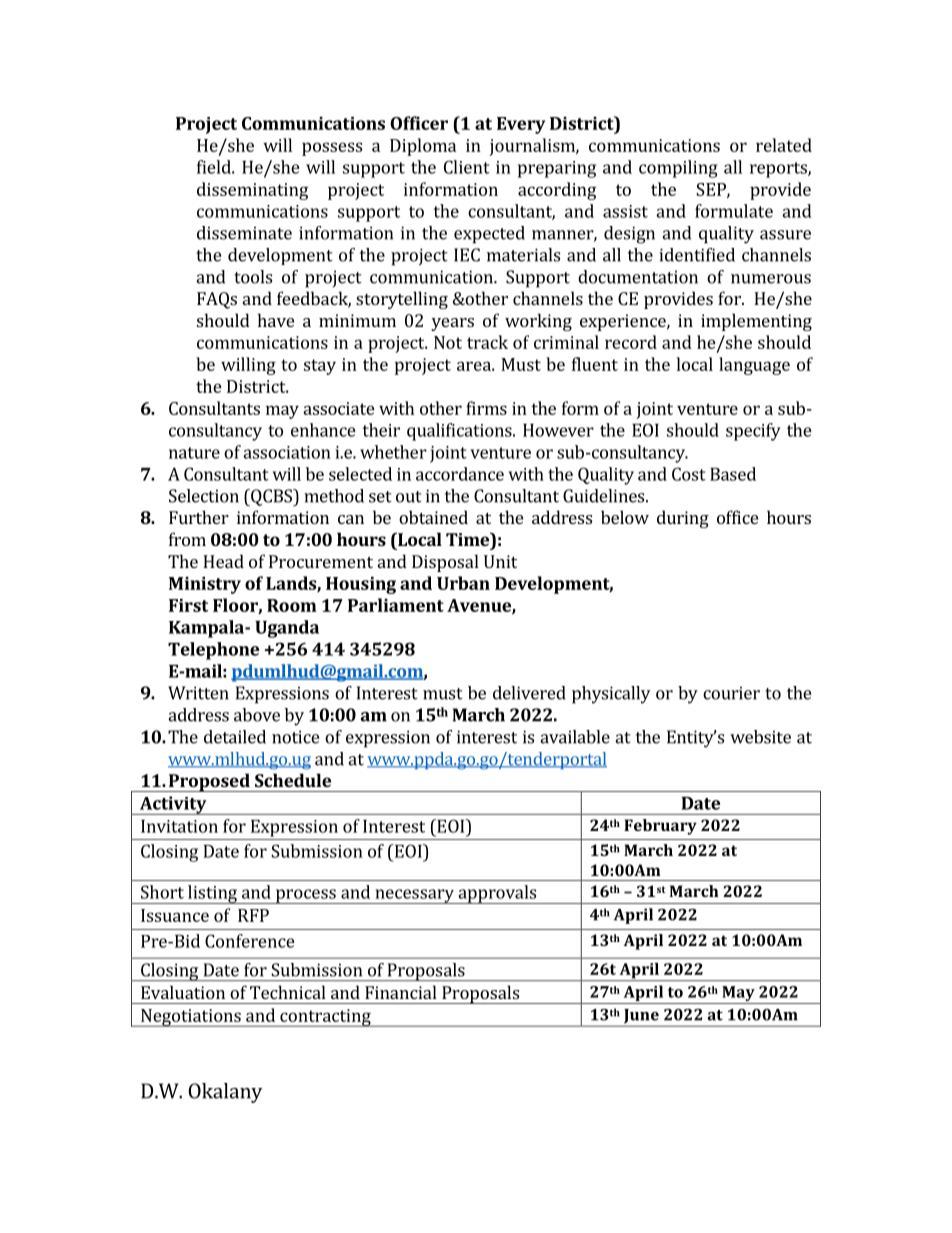 The height and width of the screenshot is (1233, 952). Describe the element at coordinates (754, 366) in the screenshot. I see `language` at that location.
